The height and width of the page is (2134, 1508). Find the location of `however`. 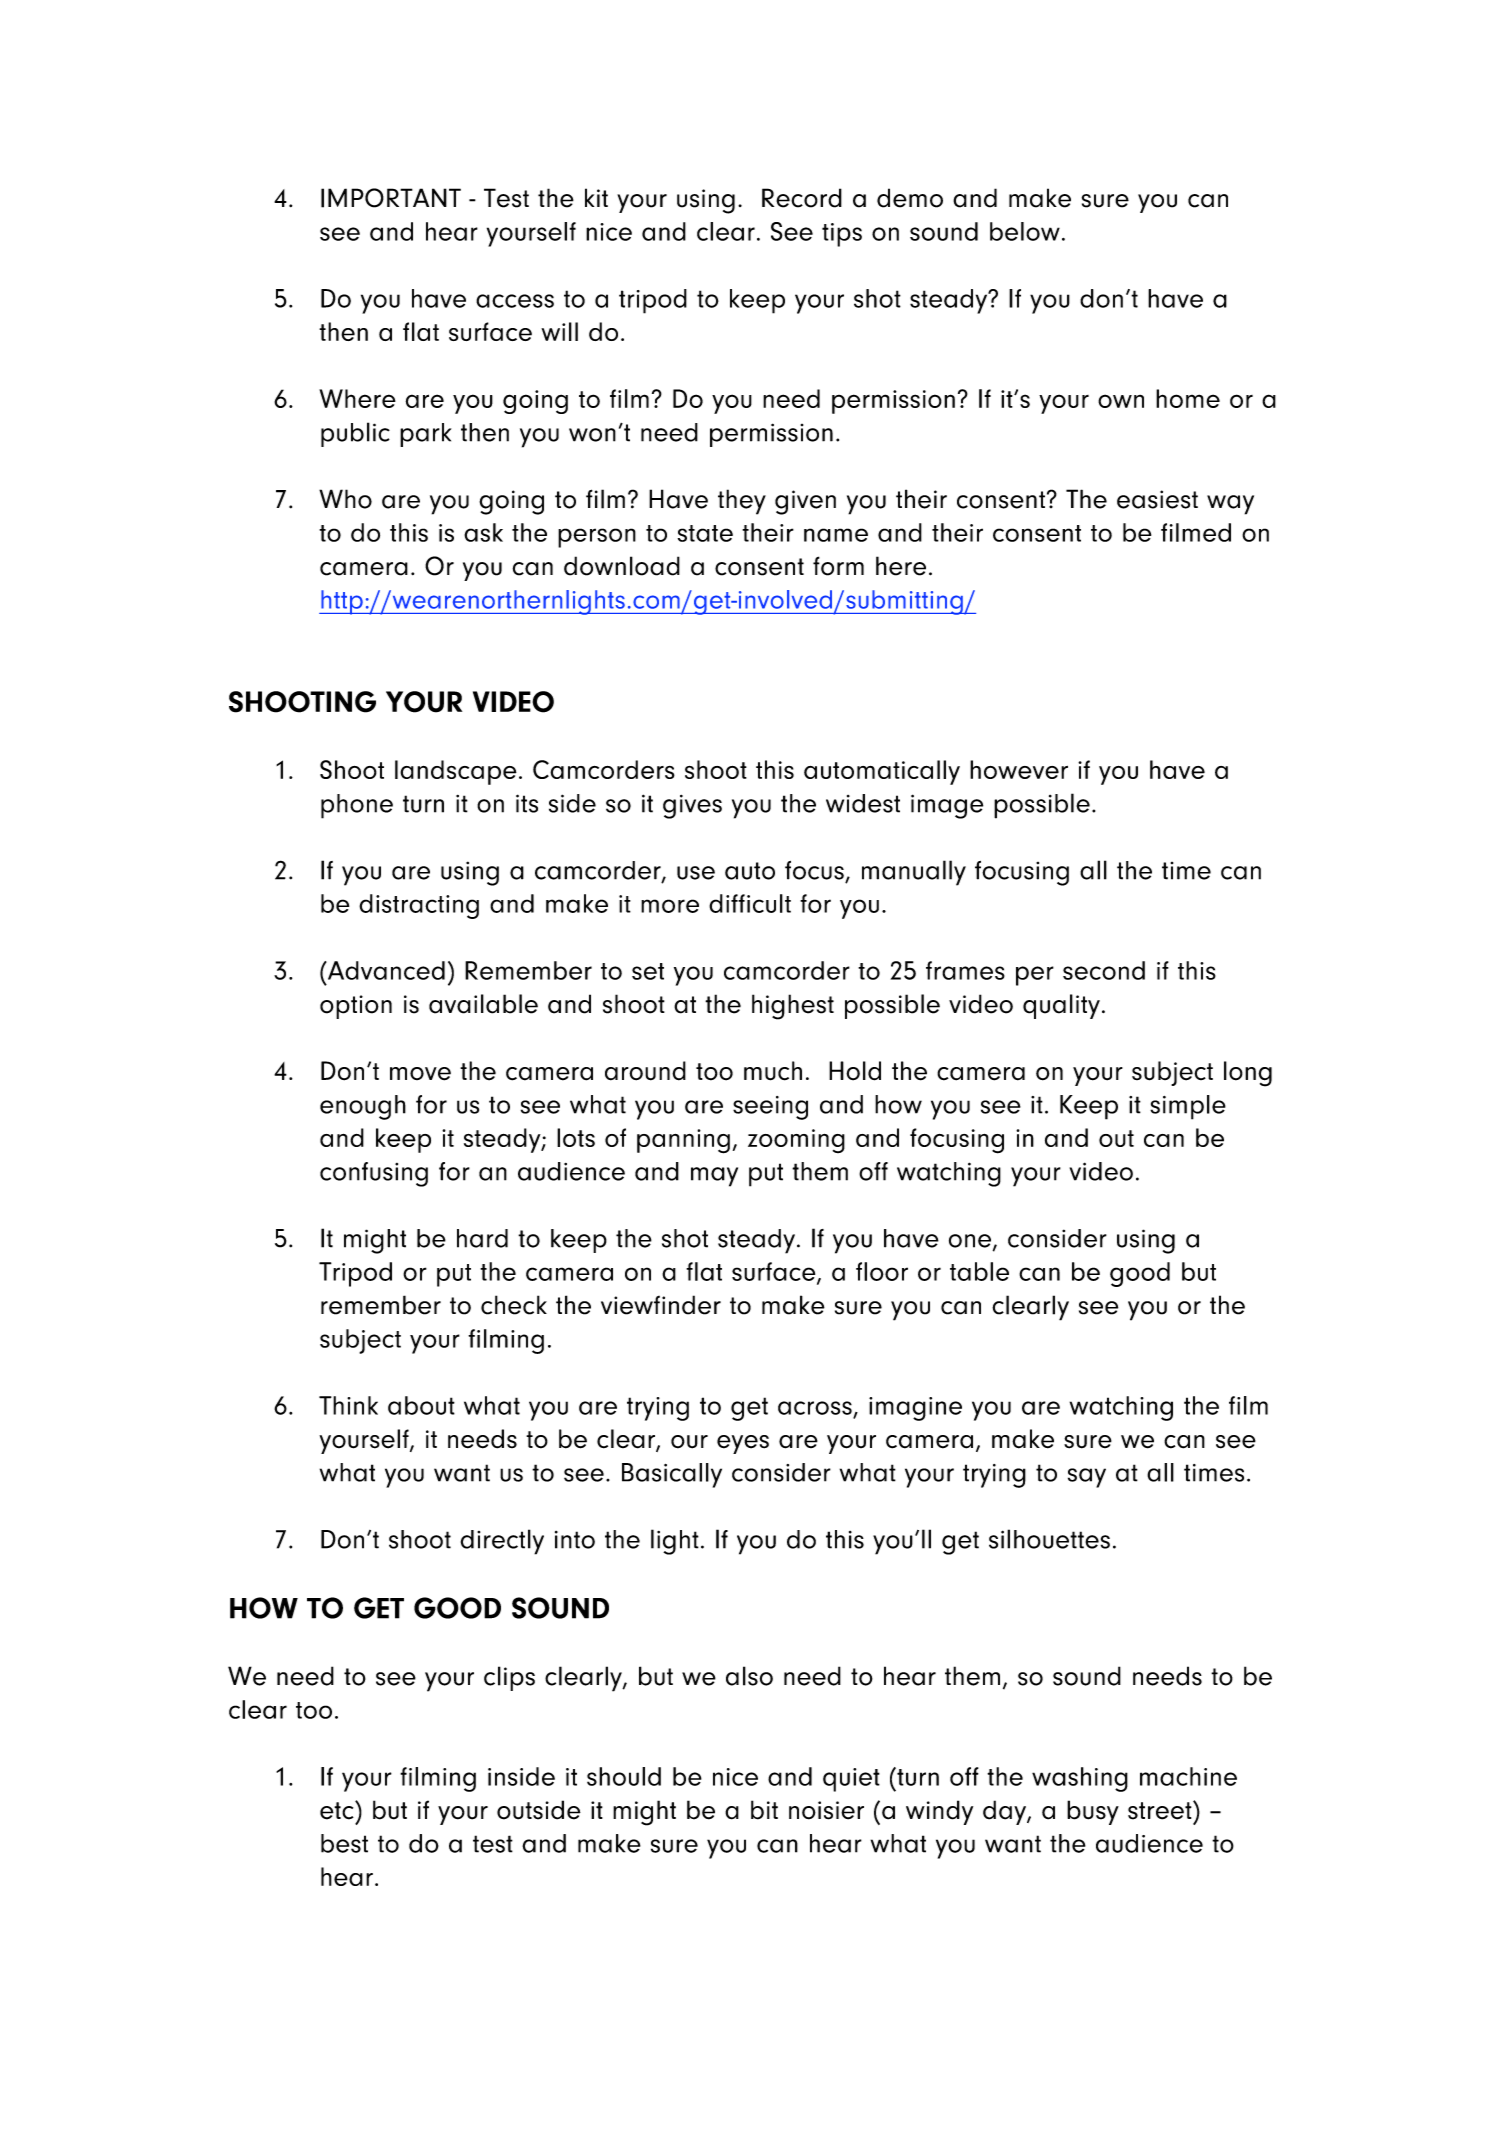

however is located at coordinates (1019, 769).
